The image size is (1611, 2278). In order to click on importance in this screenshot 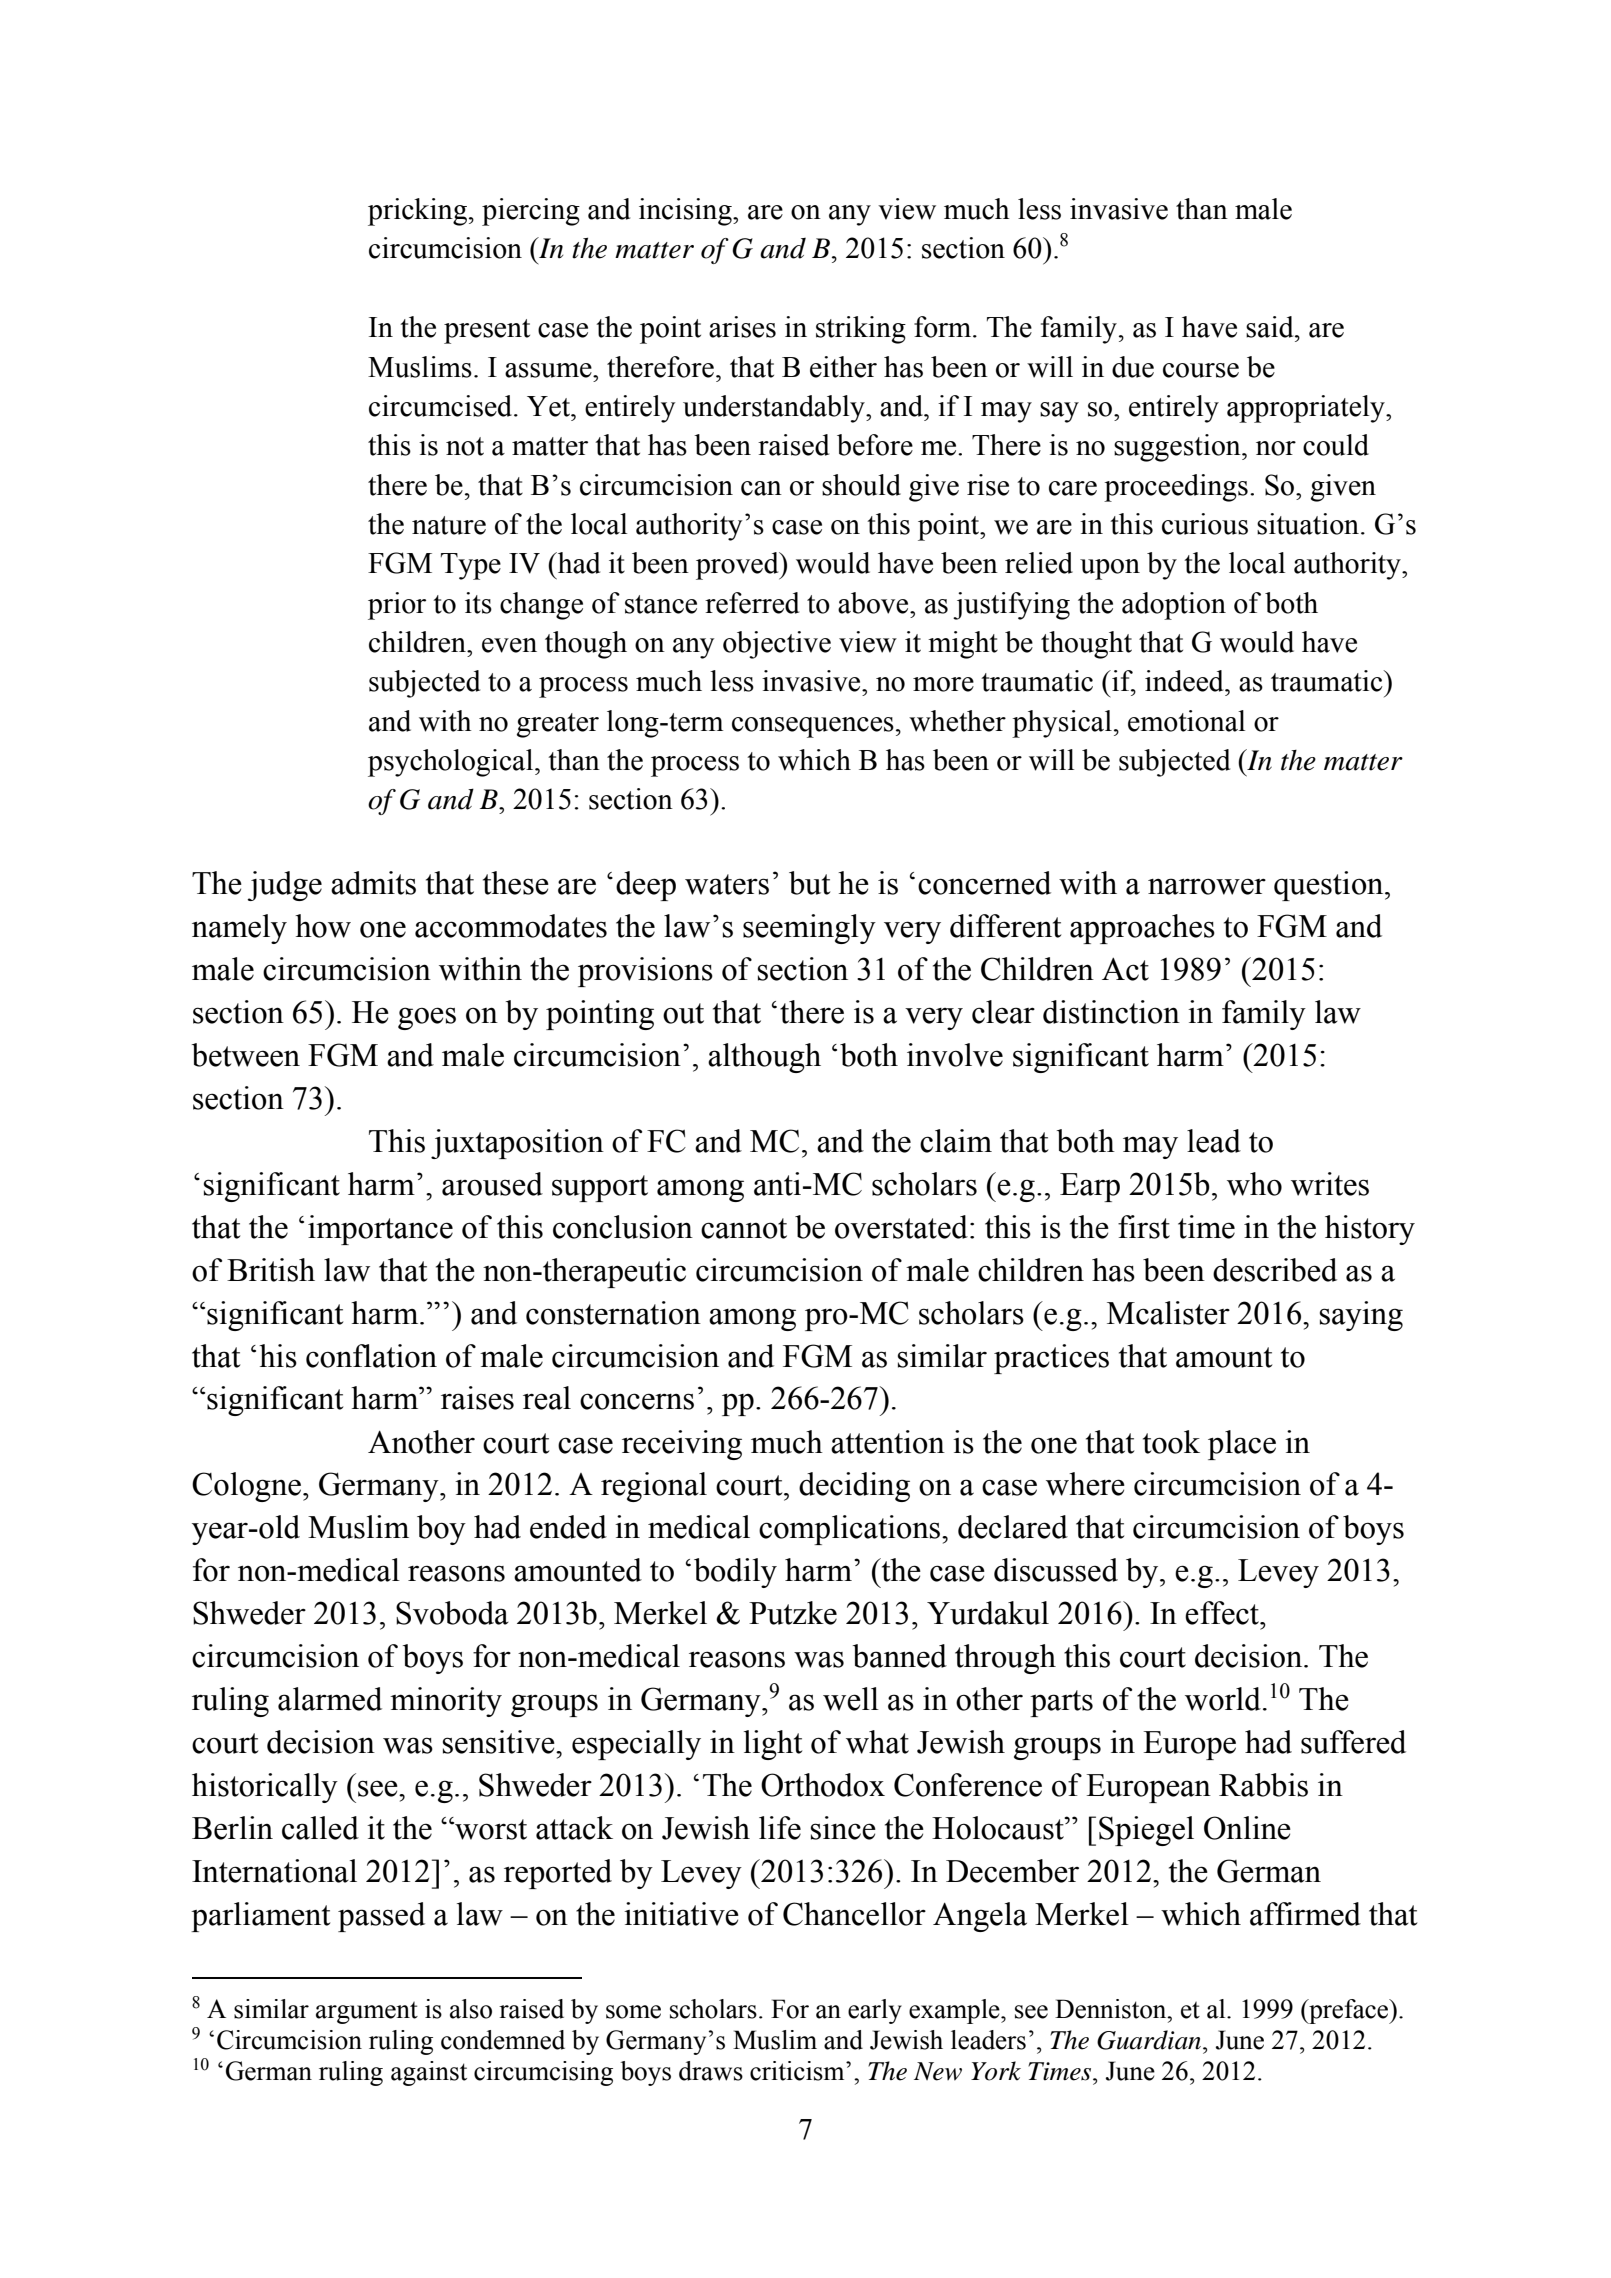, I will do `click(380, 1230)`.
